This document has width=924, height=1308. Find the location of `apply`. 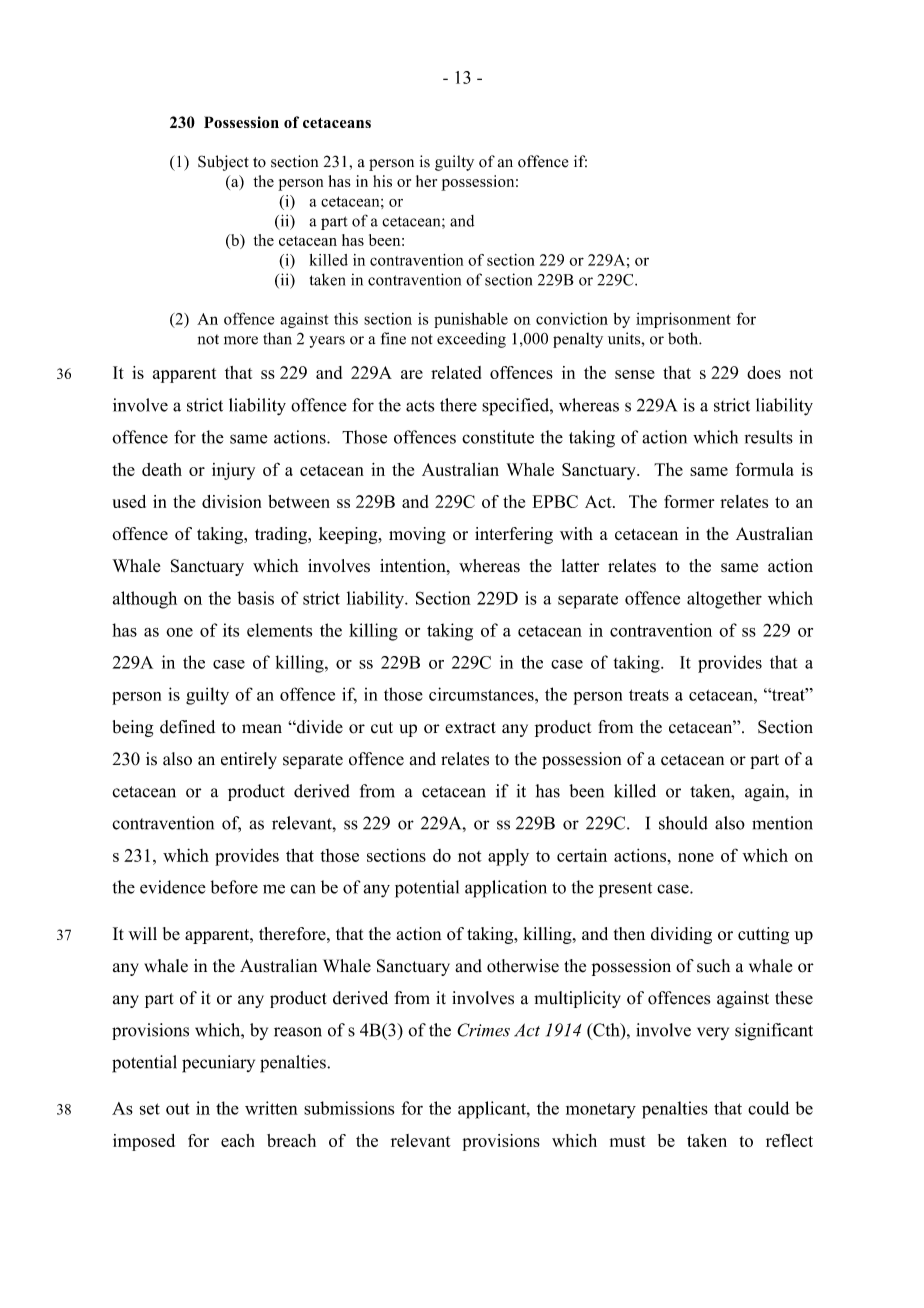

apply is located at coordinates (508, 857).
